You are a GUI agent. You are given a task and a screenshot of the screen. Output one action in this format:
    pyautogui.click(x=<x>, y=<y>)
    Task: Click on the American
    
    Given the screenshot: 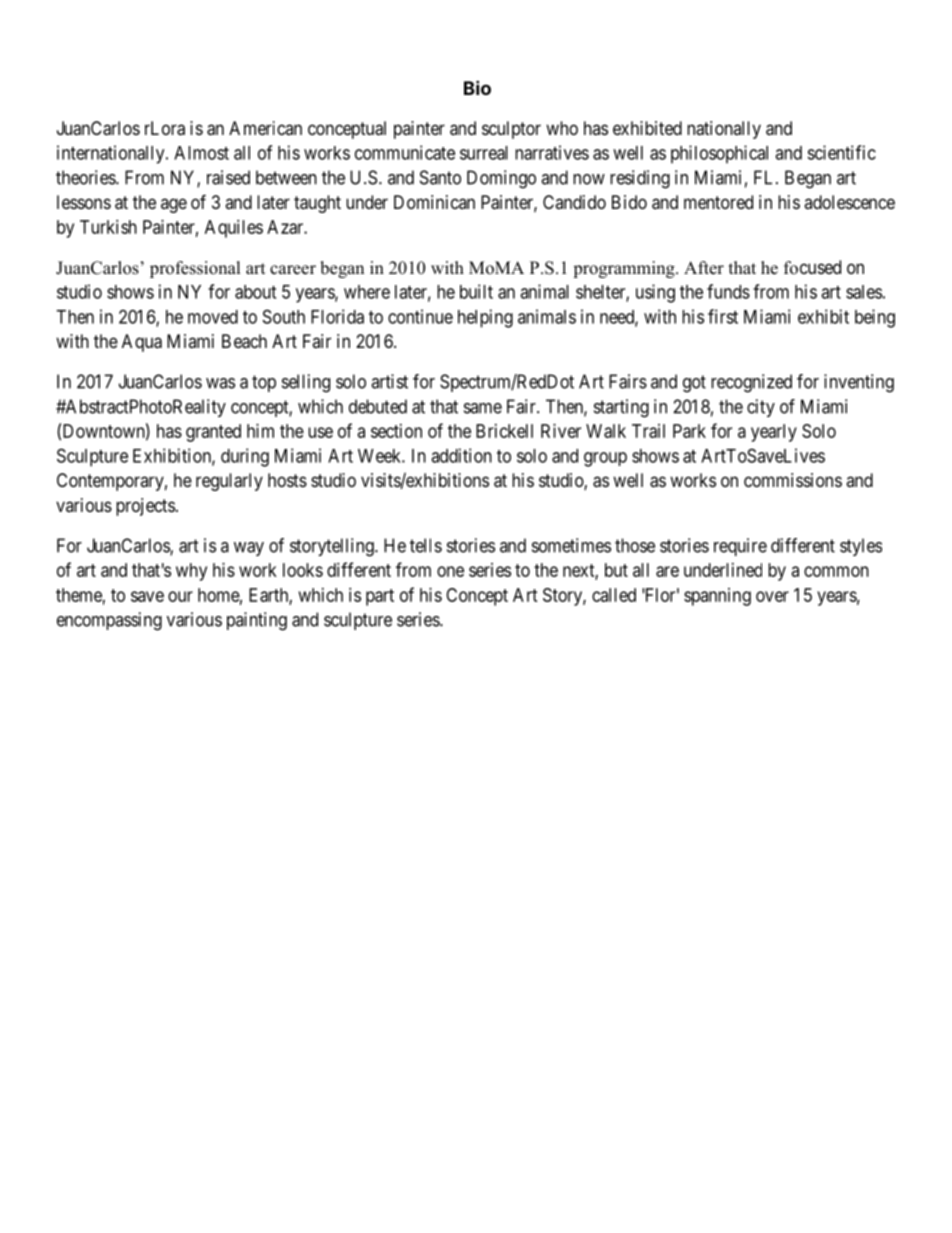 What is the action you would take?
    pyautogui.click(x=265, y=128)
